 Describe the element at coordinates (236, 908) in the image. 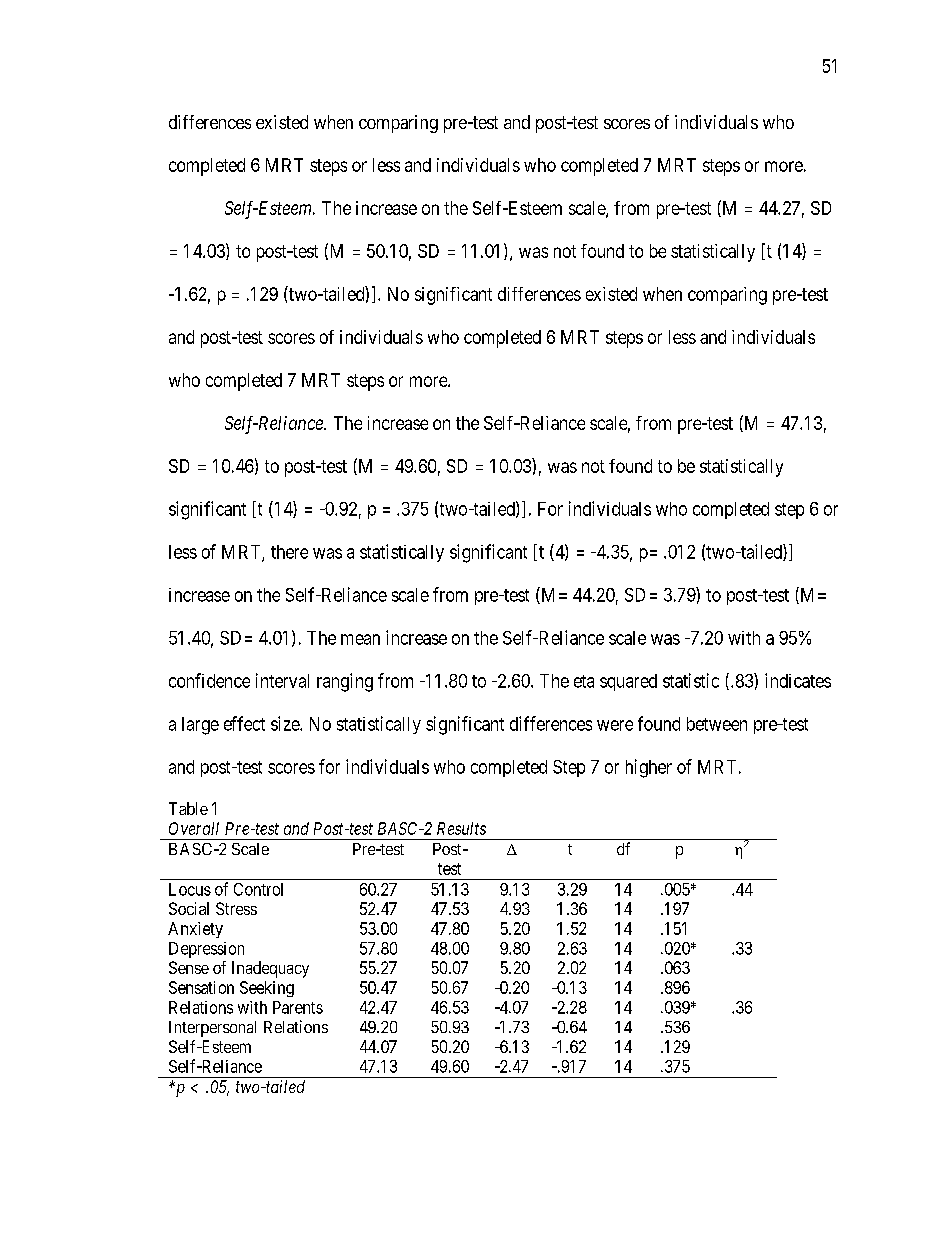

I see `Stress` at that location.
